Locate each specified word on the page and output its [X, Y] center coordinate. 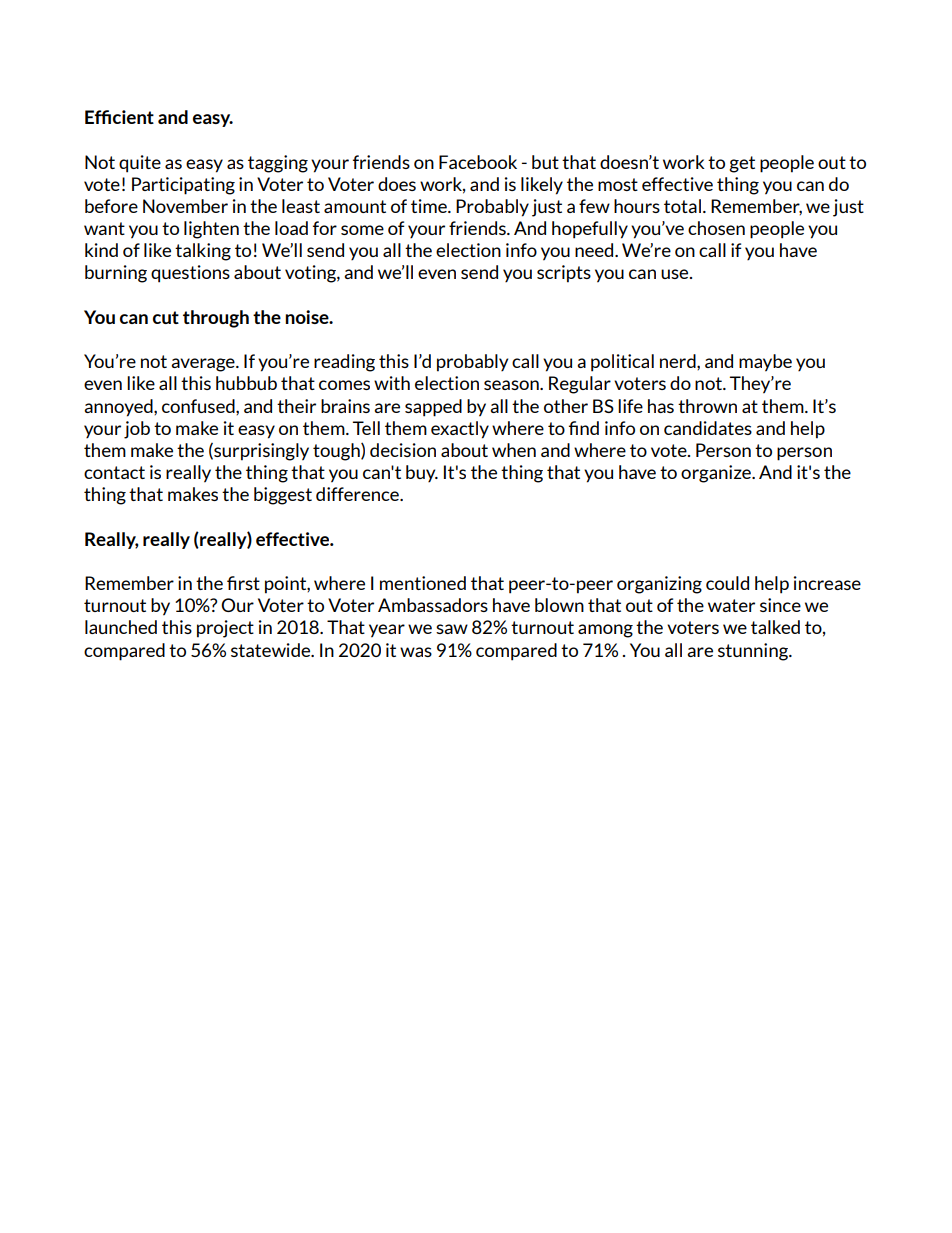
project [225, 629]
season [512, 385]
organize [717, 474]
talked [775, 627]
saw [452, 629]
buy [422, 473]
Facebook [478, 162]
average [204, 365]
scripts [564, 274]
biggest [283, 496]
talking [203, 252]
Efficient [119, 117]
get [742, 164]
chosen [716, 228]
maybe [765, 363]
